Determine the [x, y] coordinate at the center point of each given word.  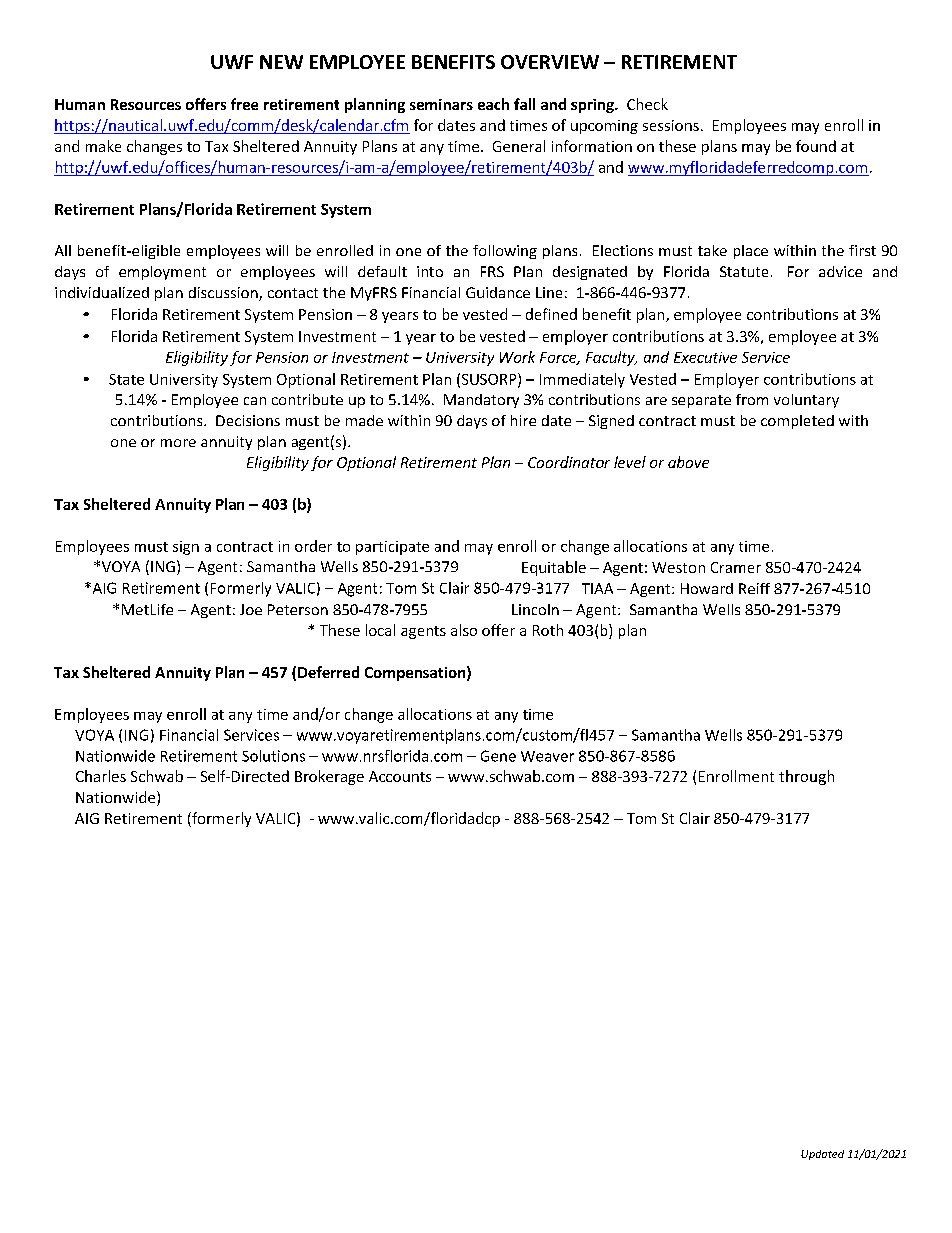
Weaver [547, 756]
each [493, 104]
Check [647, 104]
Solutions [273, 756]
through [806, 777]
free [244, 104]
